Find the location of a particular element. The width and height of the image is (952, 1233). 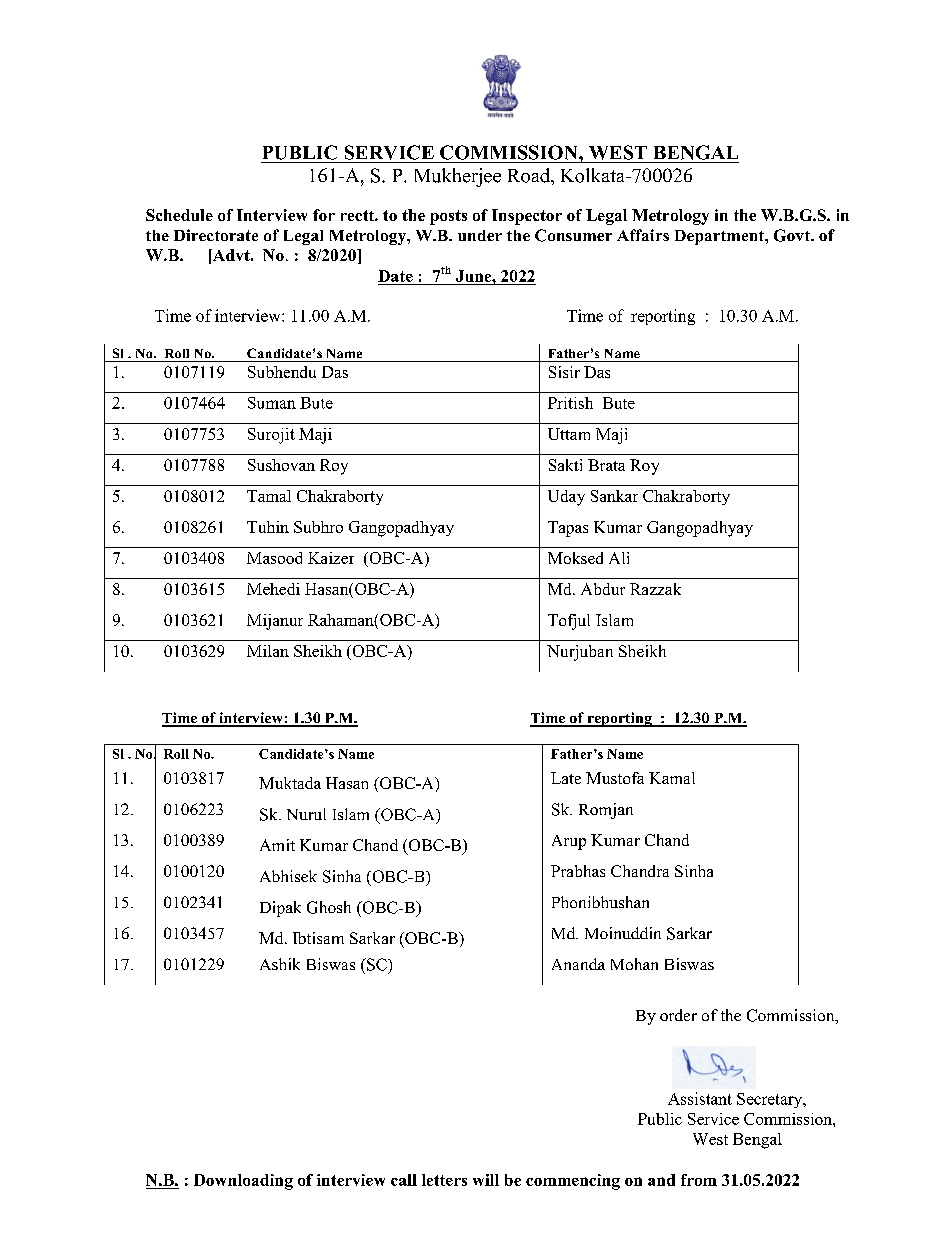

Ananda is located at coordinates (578, 964).
